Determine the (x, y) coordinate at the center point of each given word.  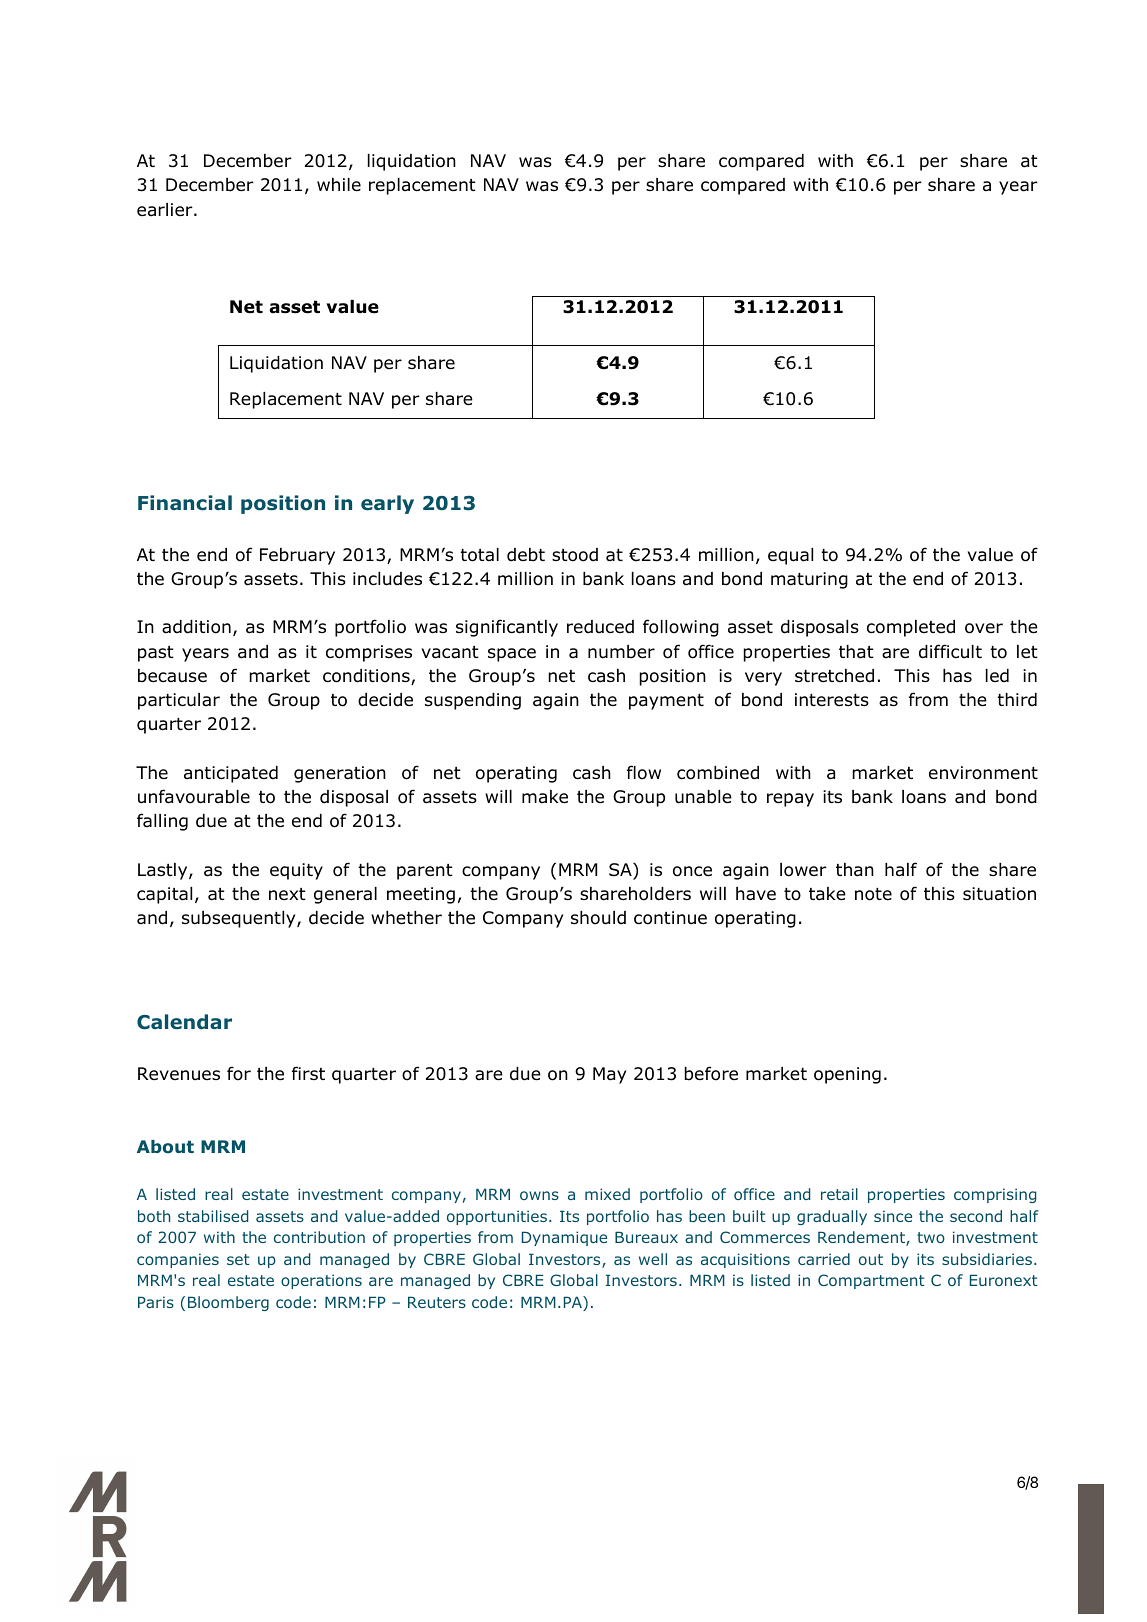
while (339, 185)
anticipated (231, 774)
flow (644, 772)
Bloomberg (228, 1303)
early (387, 504)
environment (983, 773)
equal (790, 556)
